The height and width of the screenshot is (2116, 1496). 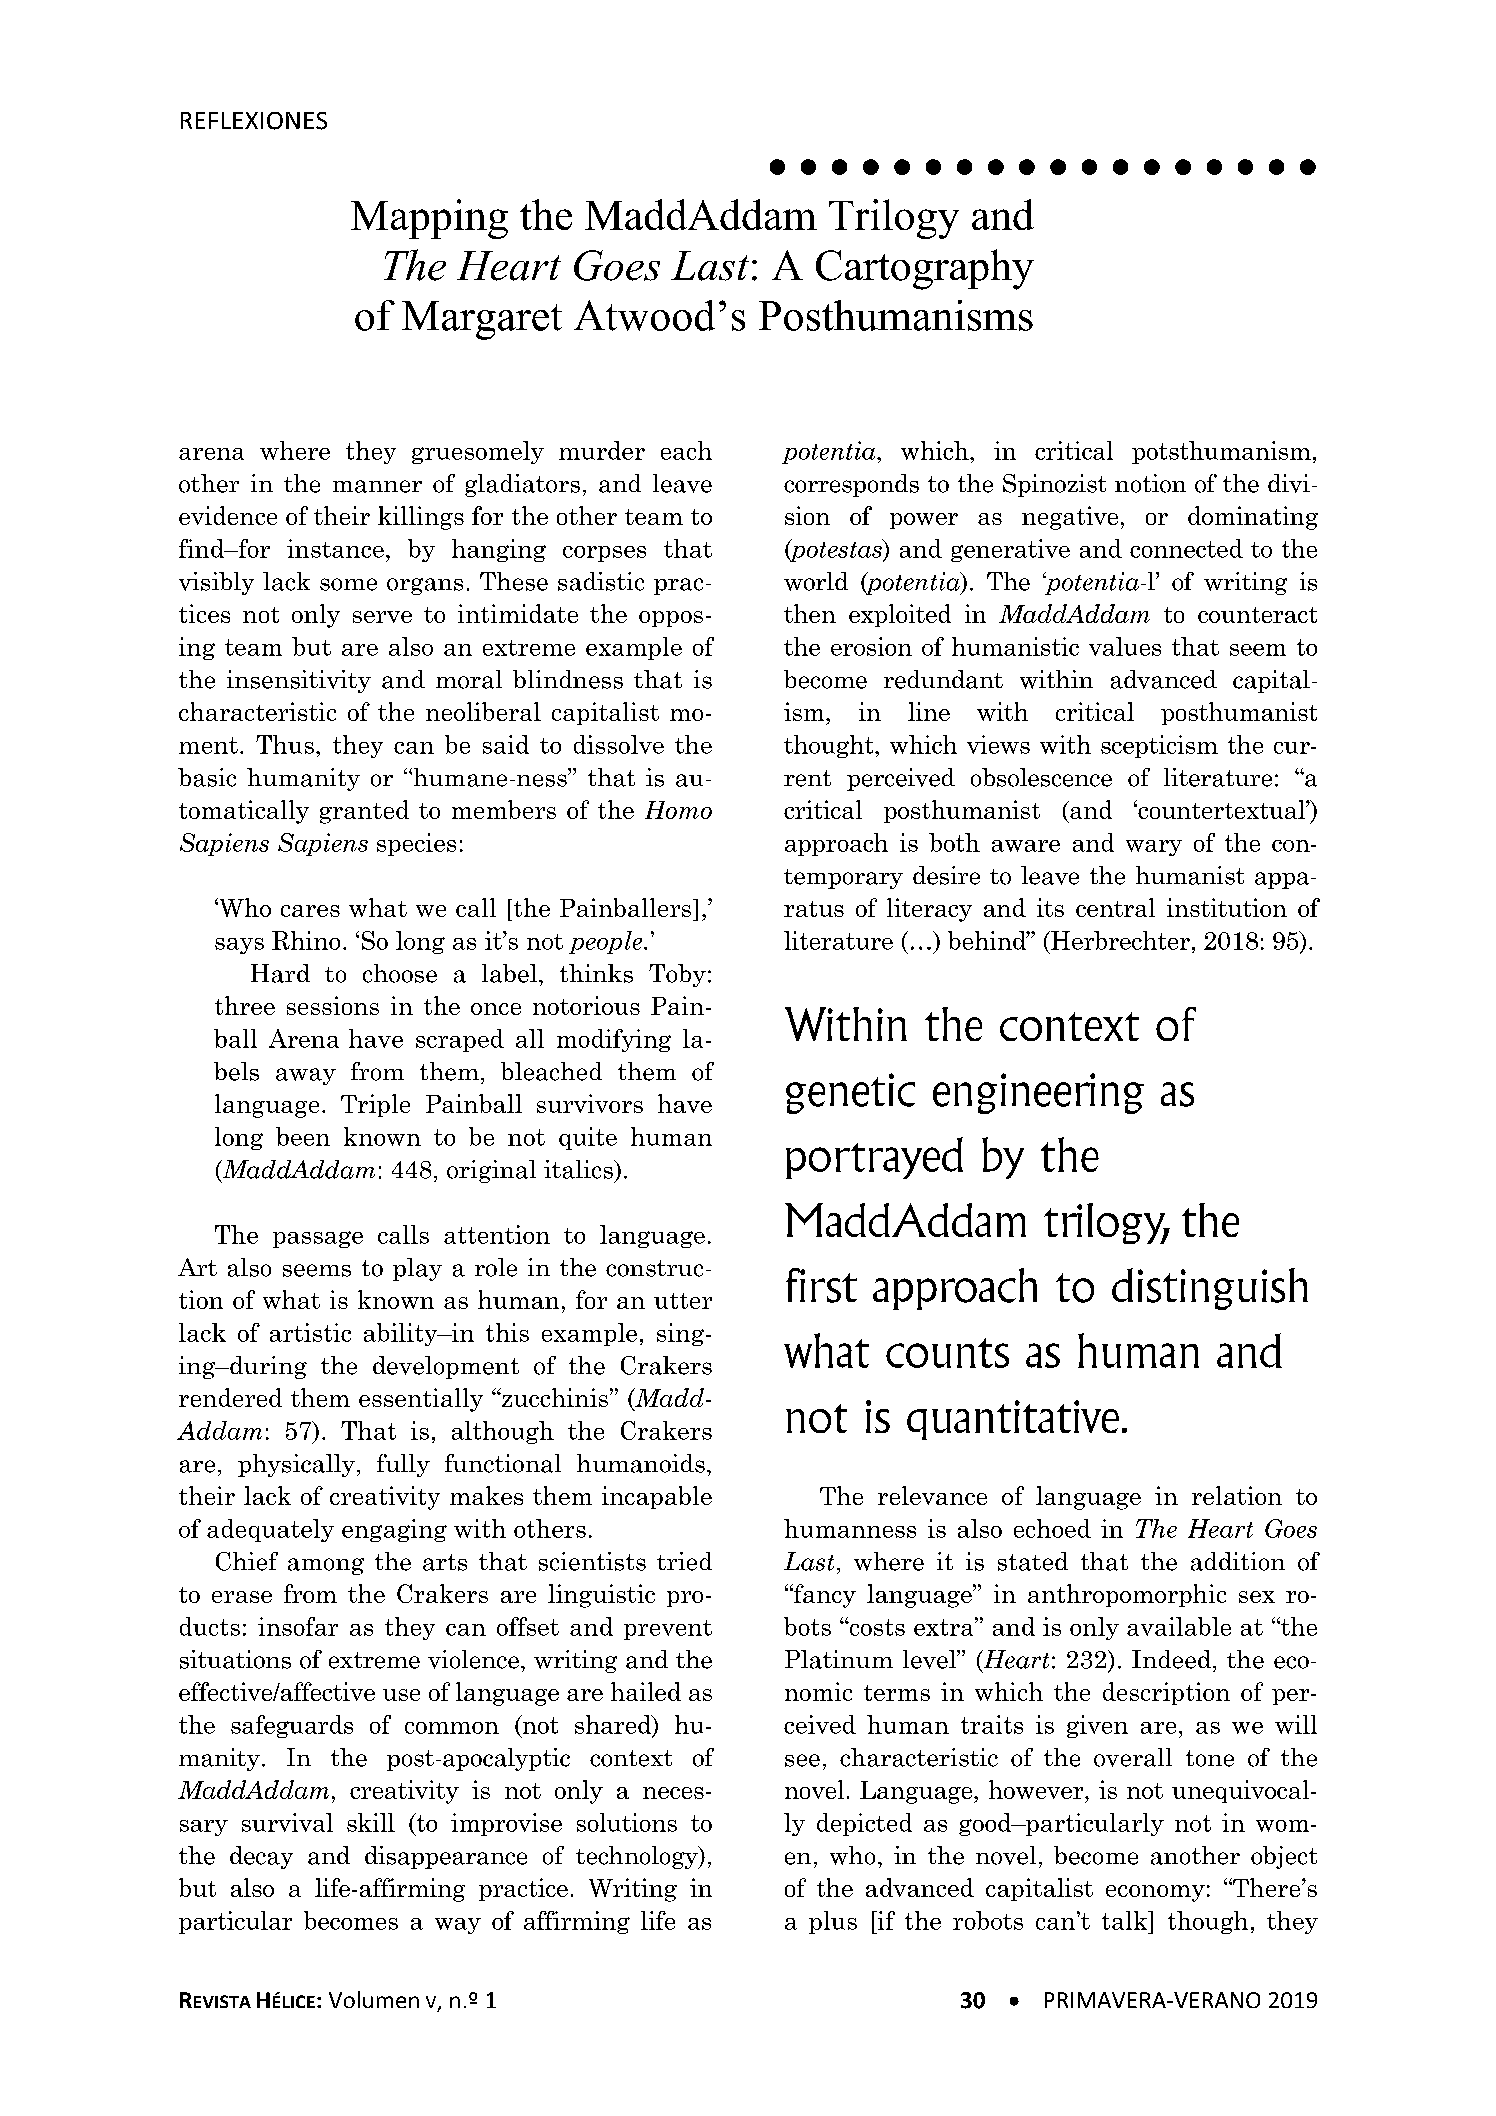 I want to click on Mapping, so click(x=429, y=219).
